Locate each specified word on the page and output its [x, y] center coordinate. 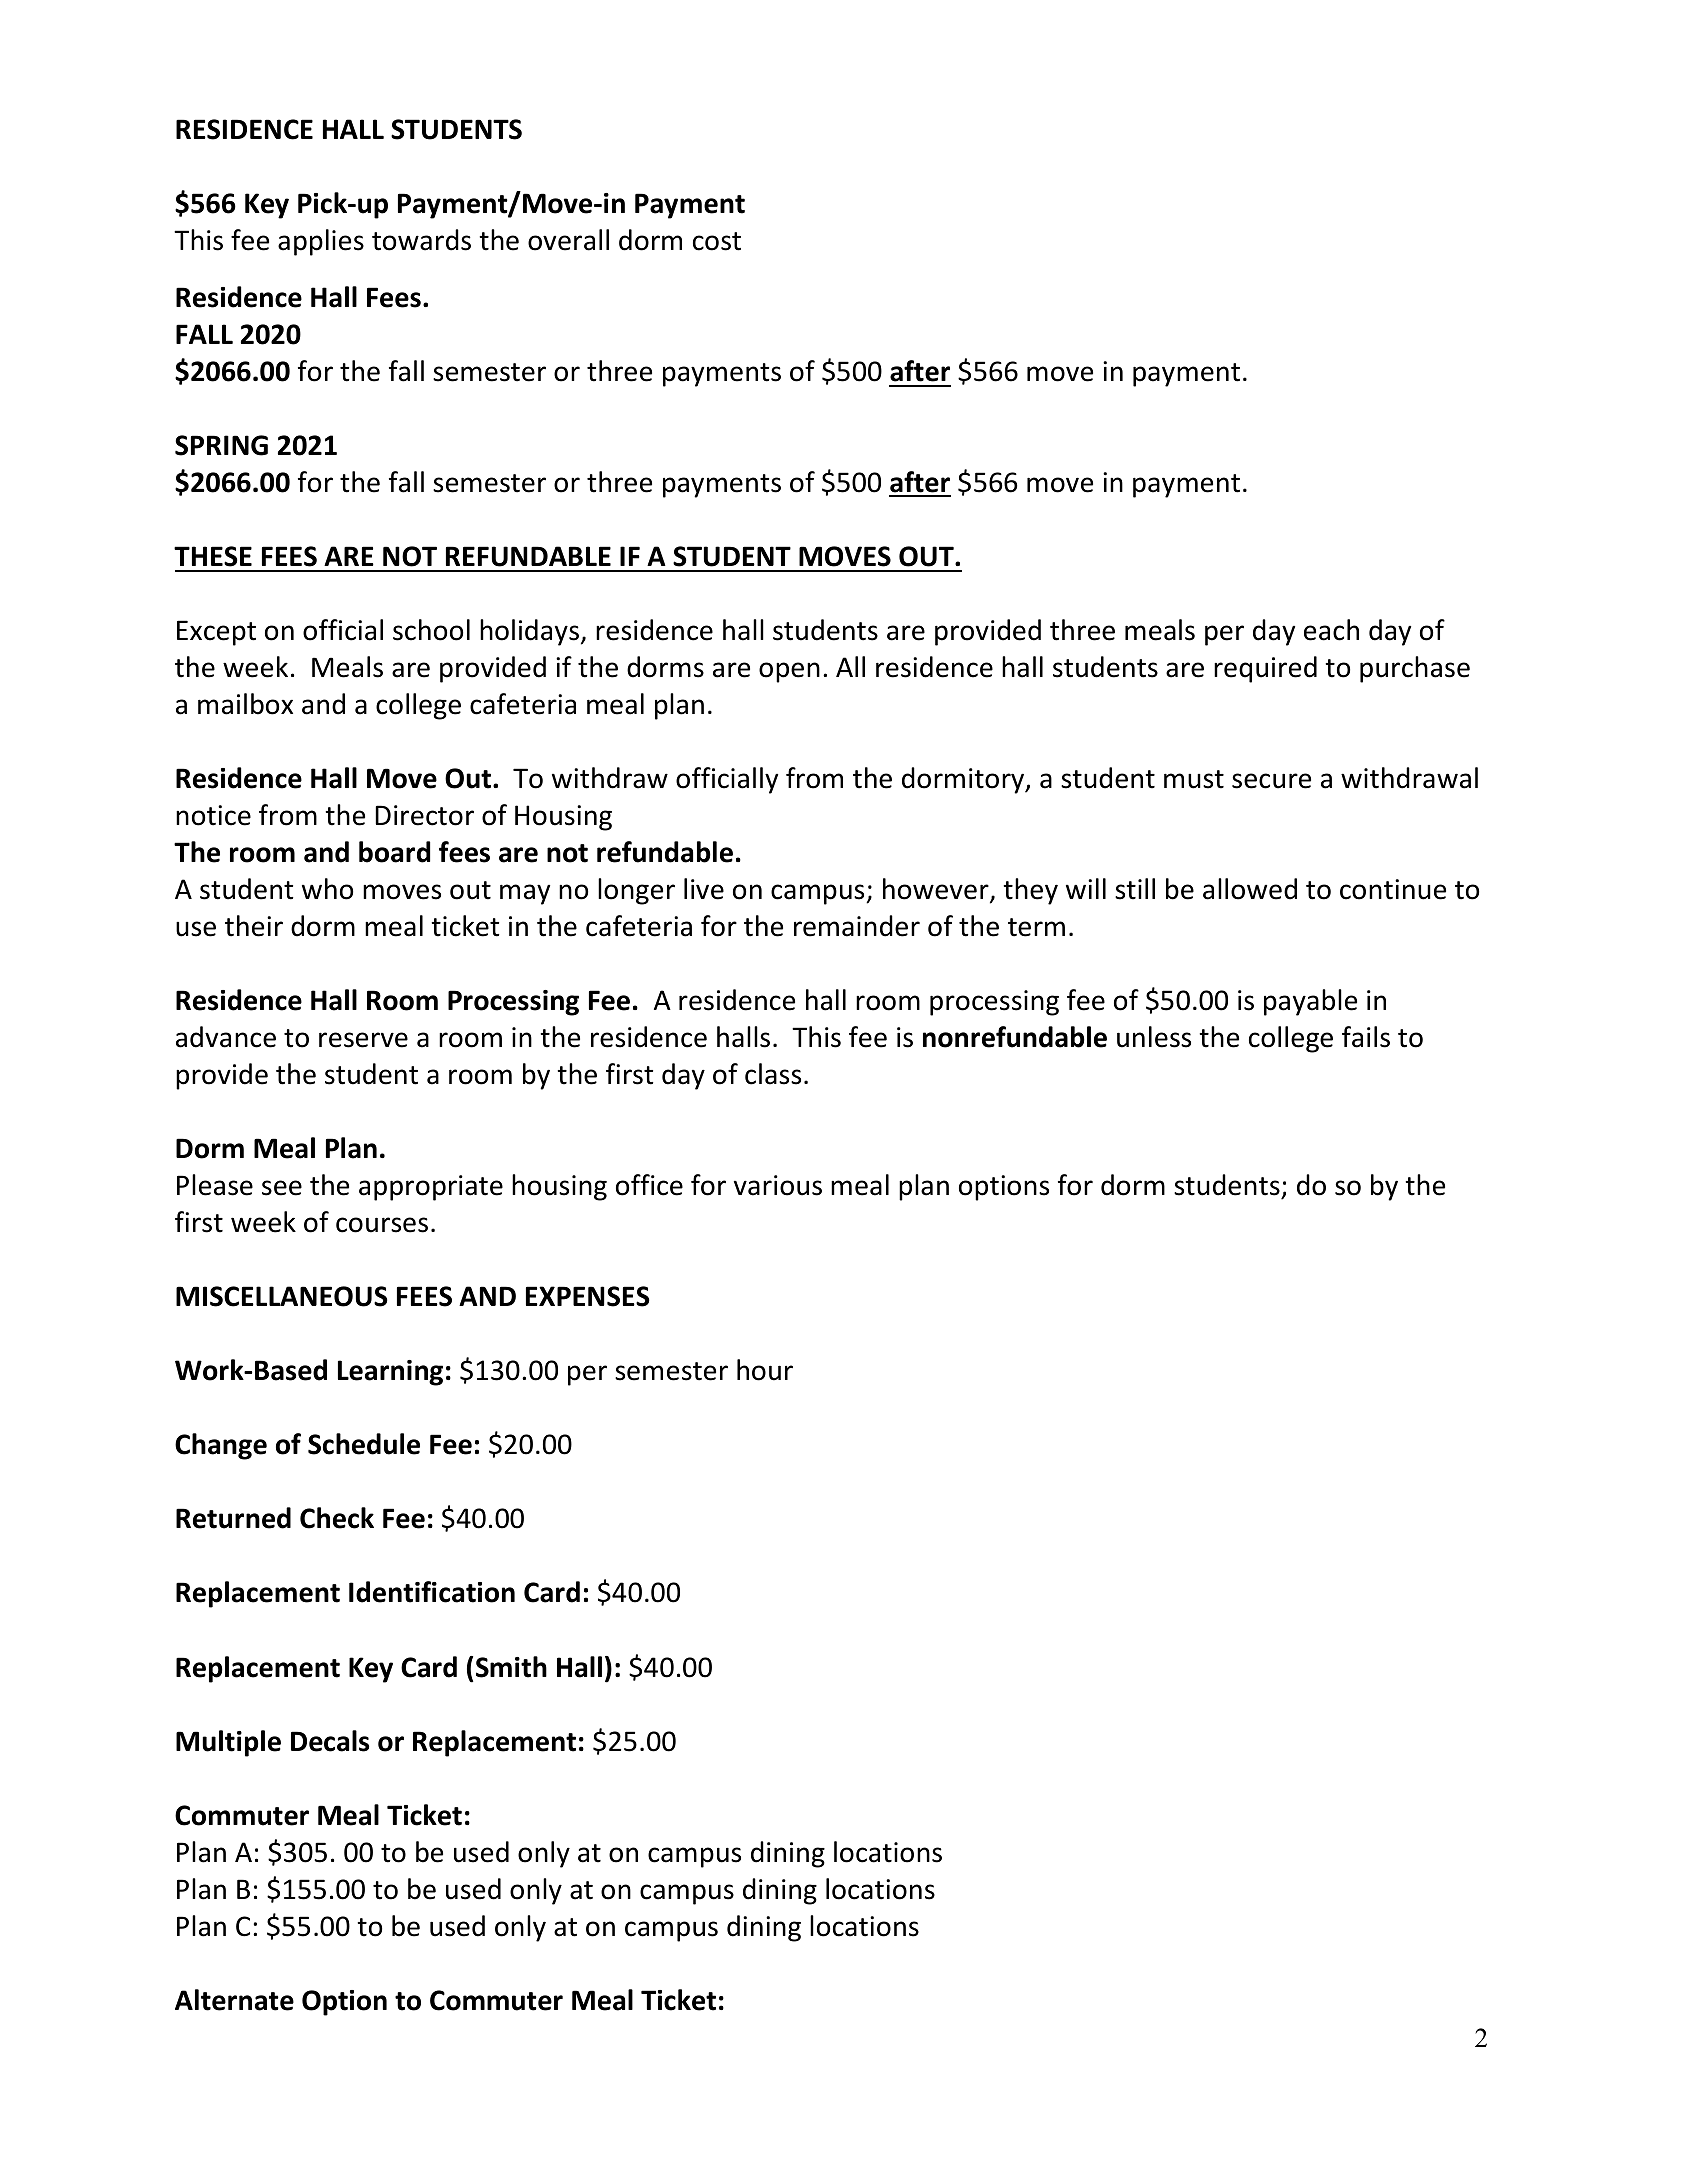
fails [1366, 1037]
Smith [511, 1667]
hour [765, 1370]
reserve [363, 1040]
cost [717, 241]
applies [321, 242]
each [1331, 630]
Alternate [234, 2000]
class [773, 1074]
